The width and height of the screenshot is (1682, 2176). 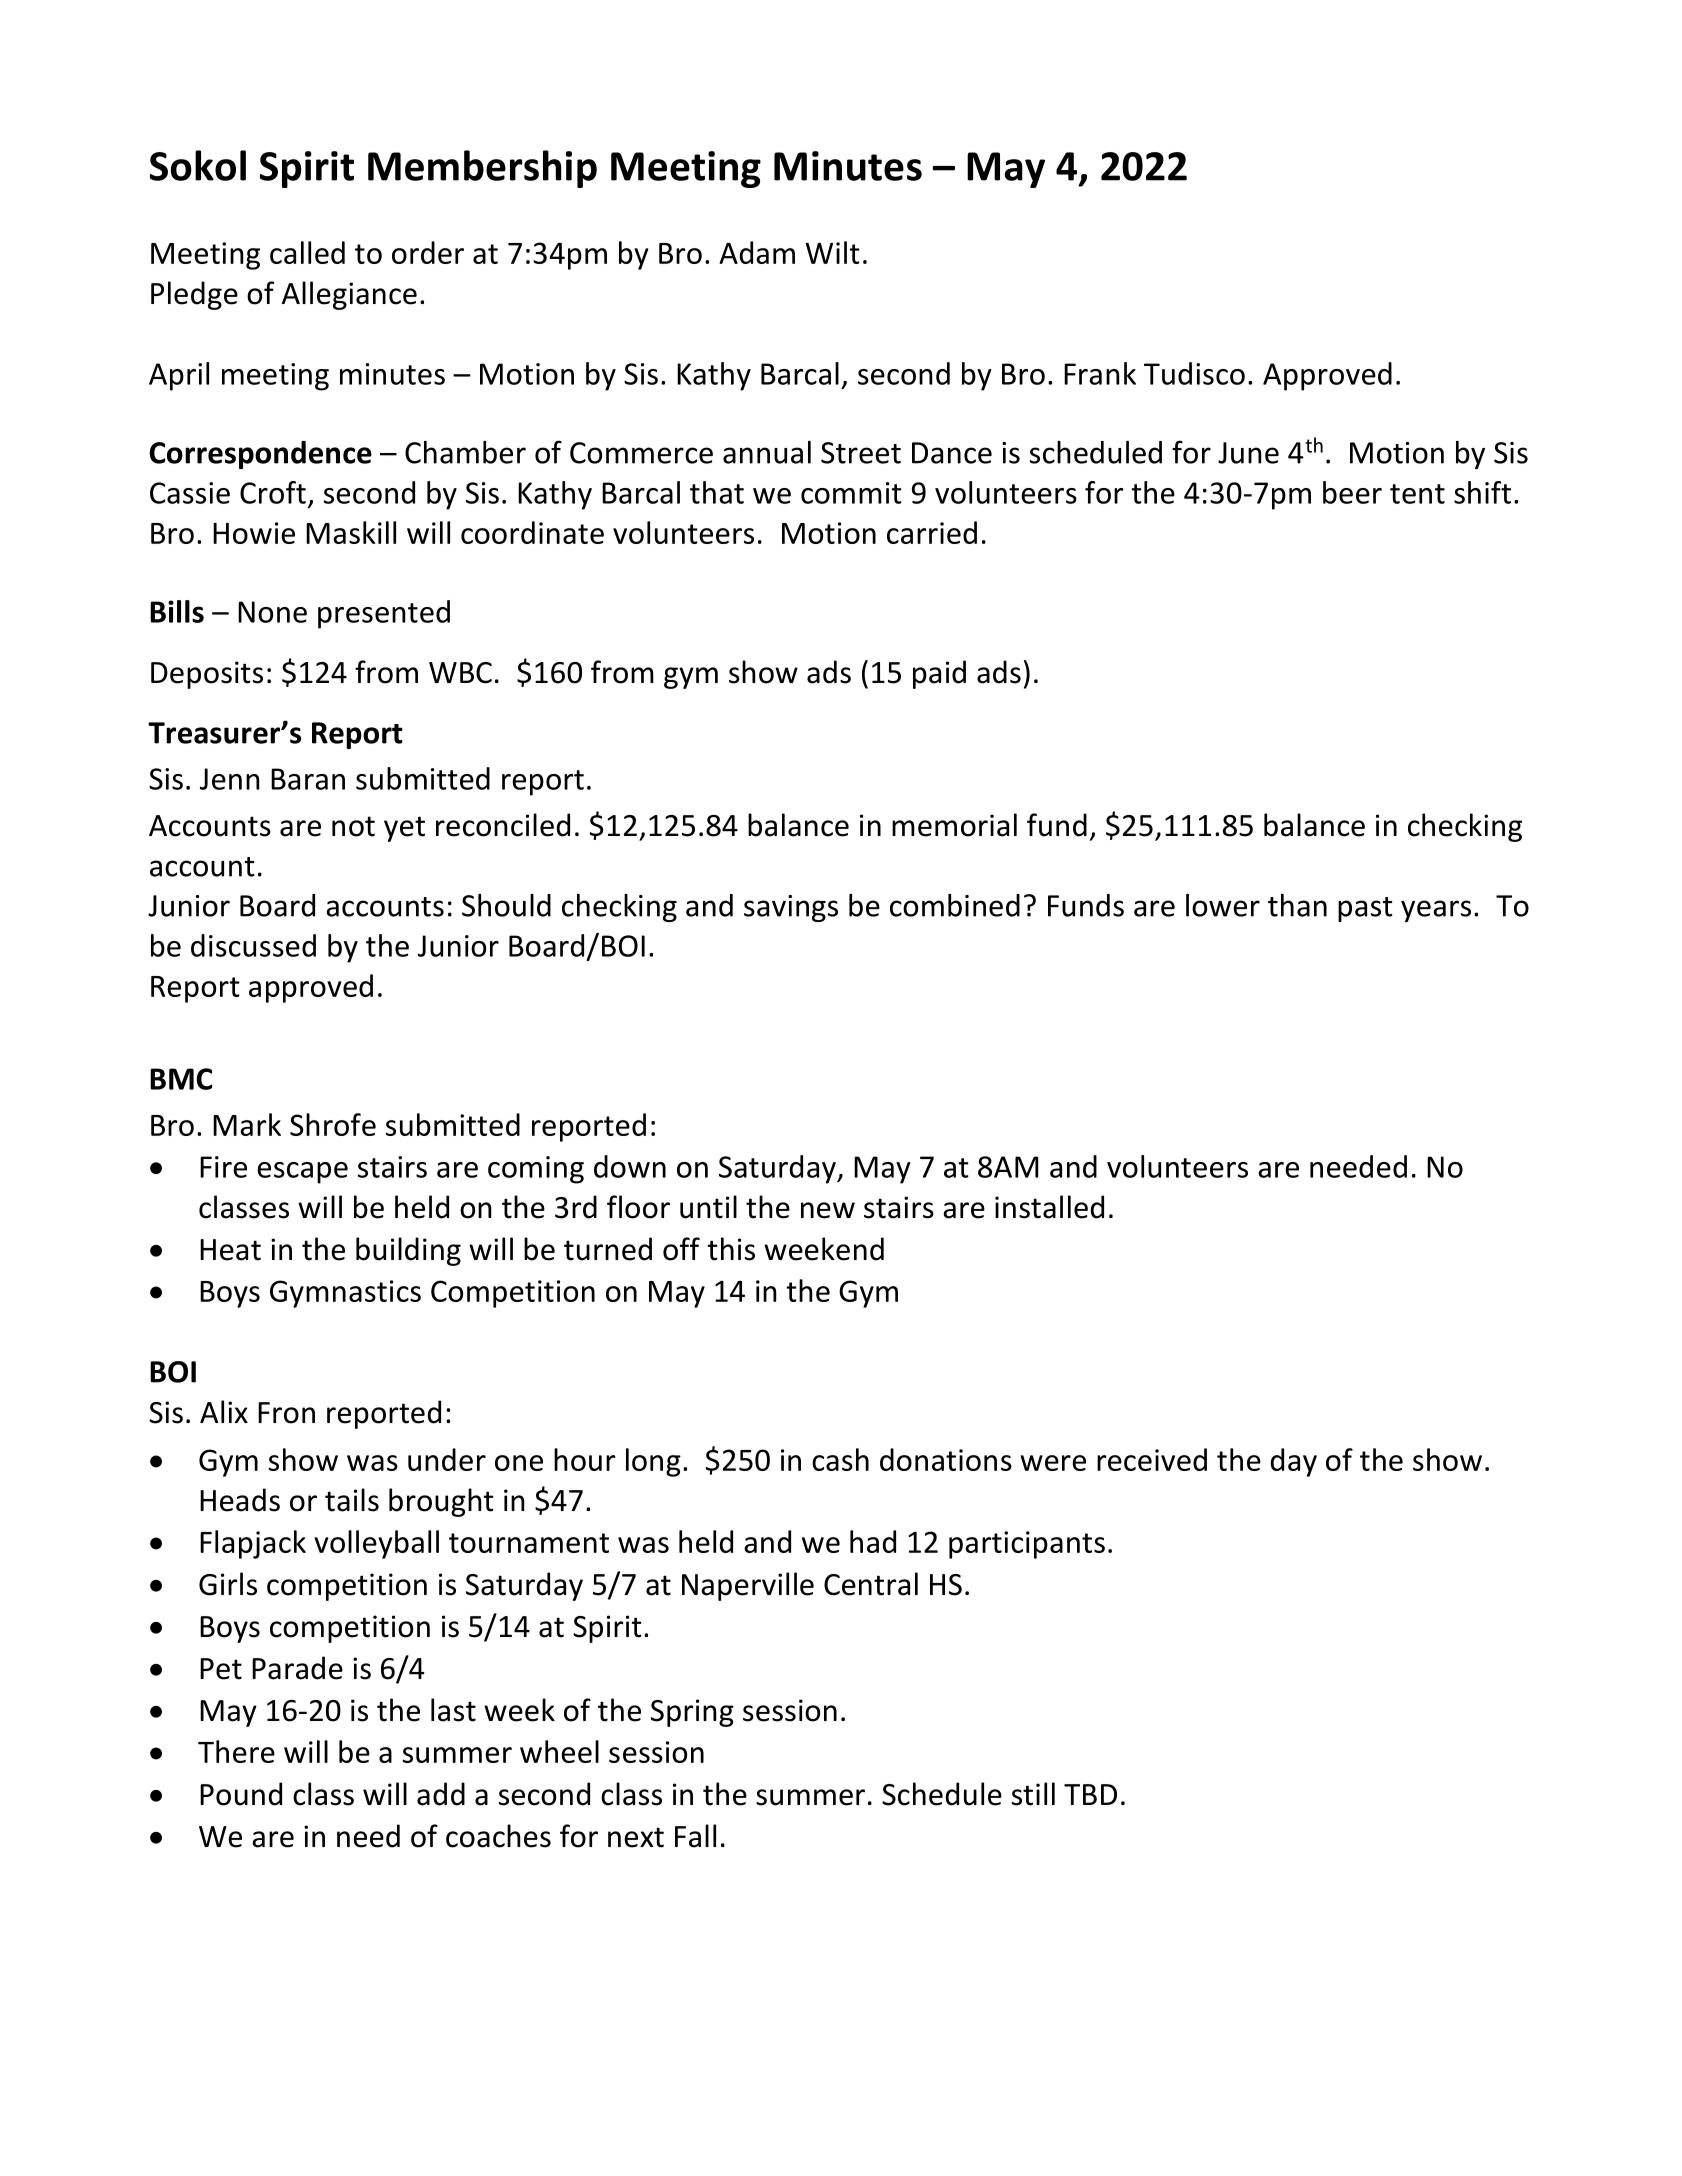 I want to click on paid, so click(x=939, y=674).
